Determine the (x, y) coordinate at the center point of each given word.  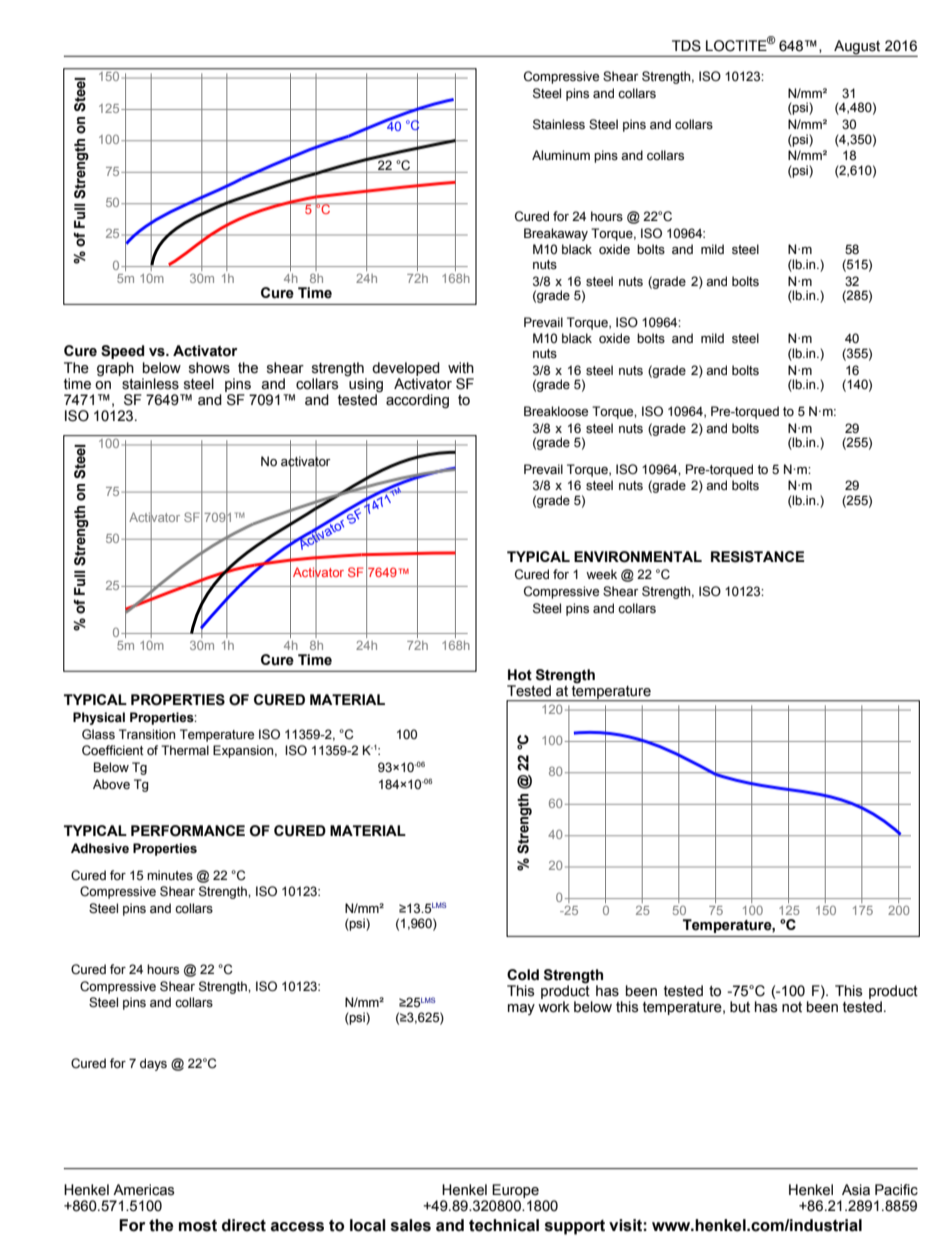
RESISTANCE (758, 557)
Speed (122, 352)
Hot (520, 675)
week (601, 574)
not (792, 1007)
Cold (523, 975)
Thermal (185, 750)
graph (115, 369)
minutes (170, 875)
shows (209, 368)
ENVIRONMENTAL (638, 557)
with (461, 368)
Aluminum (561, 155)
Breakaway (556, 234)
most (198, 1226)
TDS (686, 46)
